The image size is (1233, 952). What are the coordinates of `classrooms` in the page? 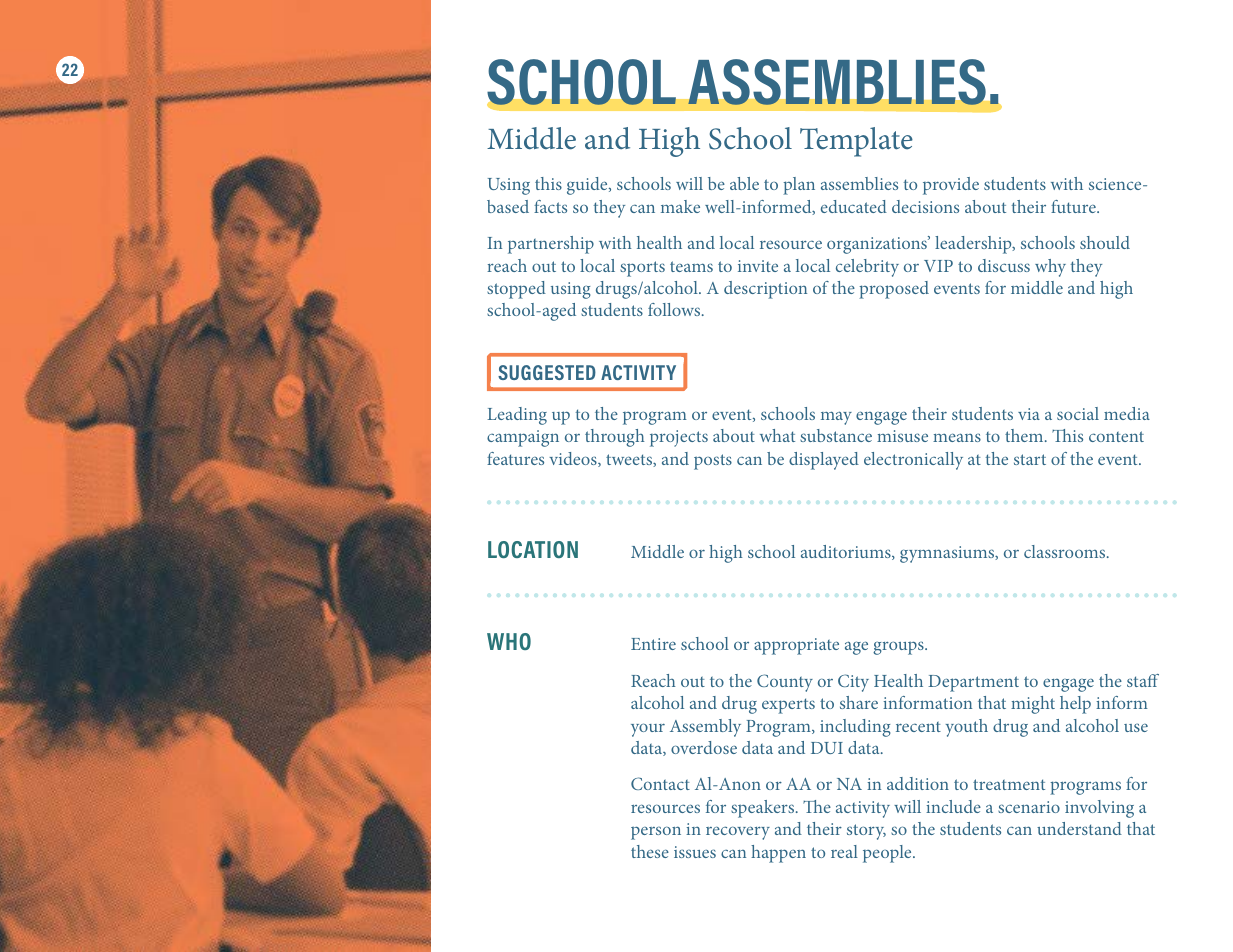 It's located at (1066, 551).
